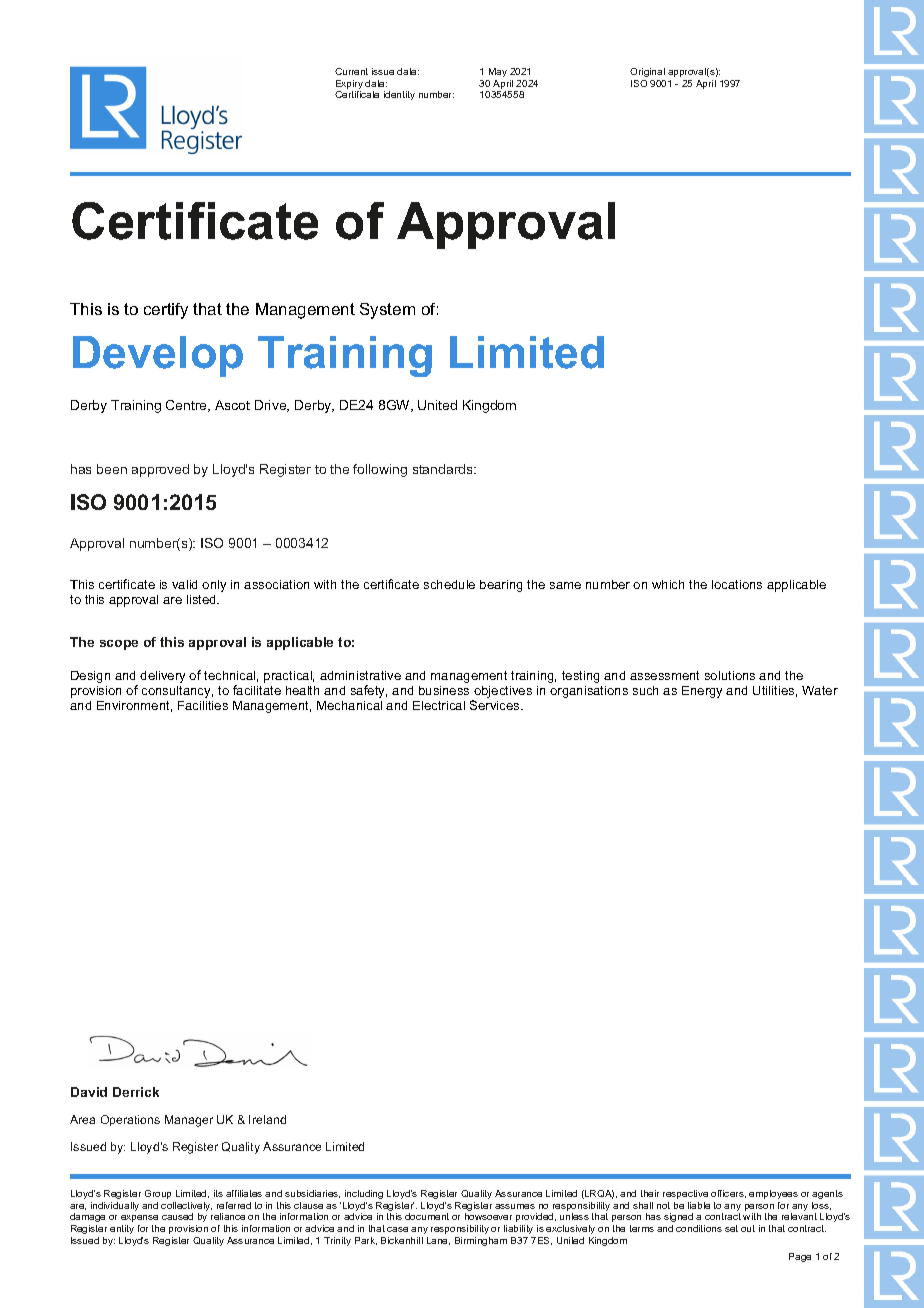 The width and height of the screenshot is (924, 1308). I want to click on document, so click(427, 1216).
